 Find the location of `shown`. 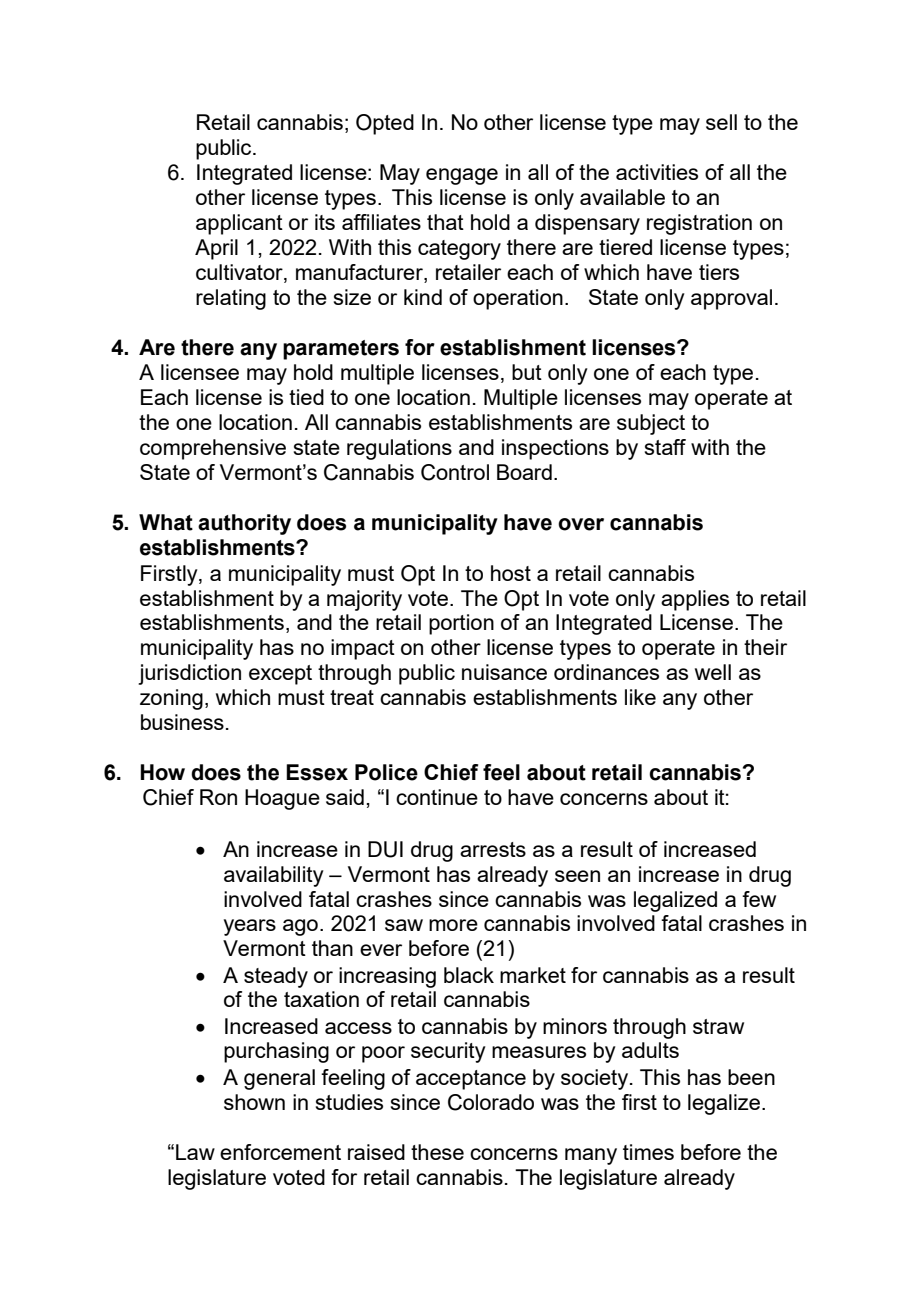

shown is located at coordinates (254, 1102).
